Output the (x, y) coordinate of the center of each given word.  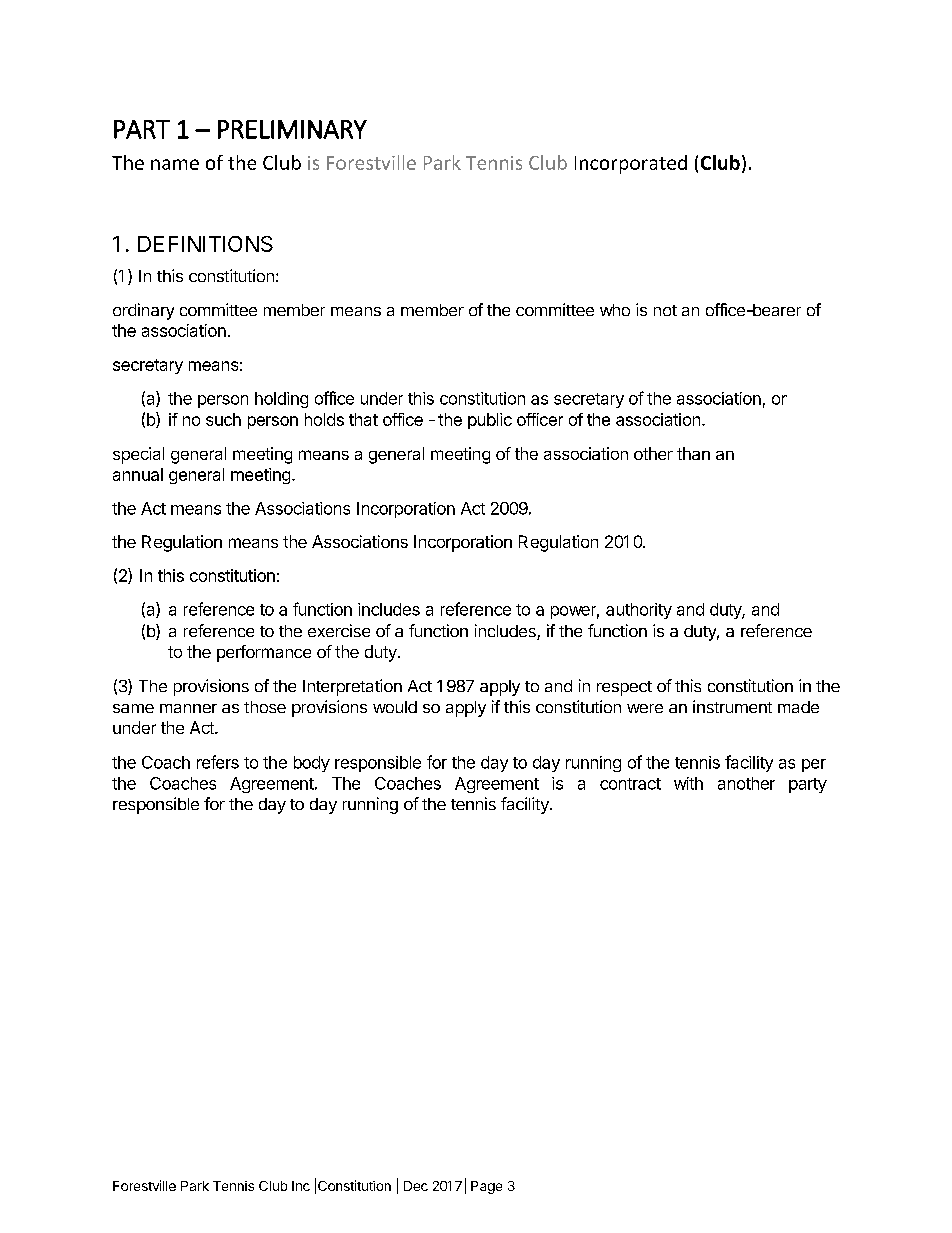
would (395, 707)
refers (218, 762)
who (615, 310)
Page (486, 1187)
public (490, 421)
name (175, 164)
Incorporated (631, 164)
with (688, 783)
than (693, 453)
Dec (416, 1186)
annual (138, 474)
